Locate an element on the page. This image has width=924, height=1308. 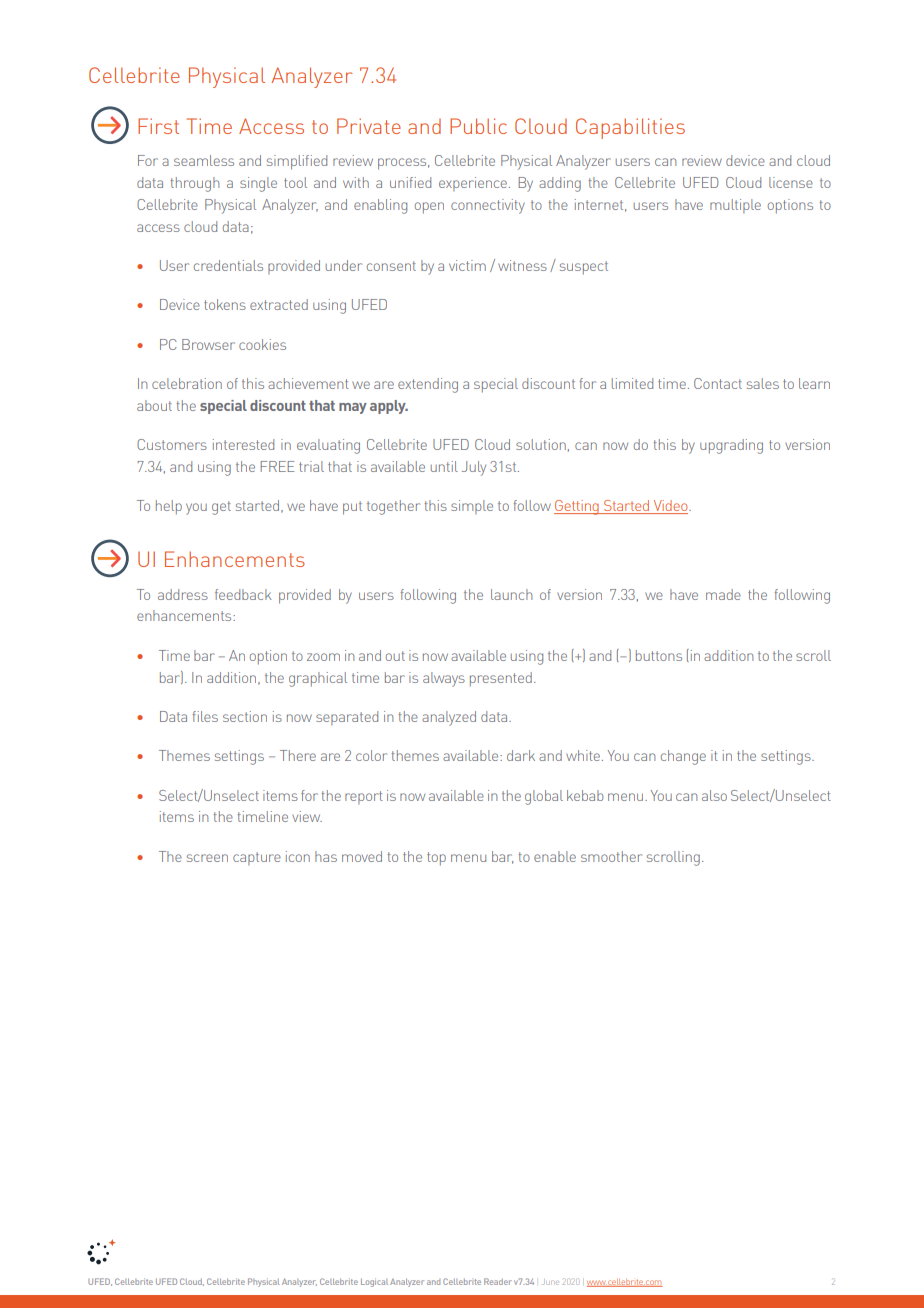
multiple is located at coordinates (735, 206).
